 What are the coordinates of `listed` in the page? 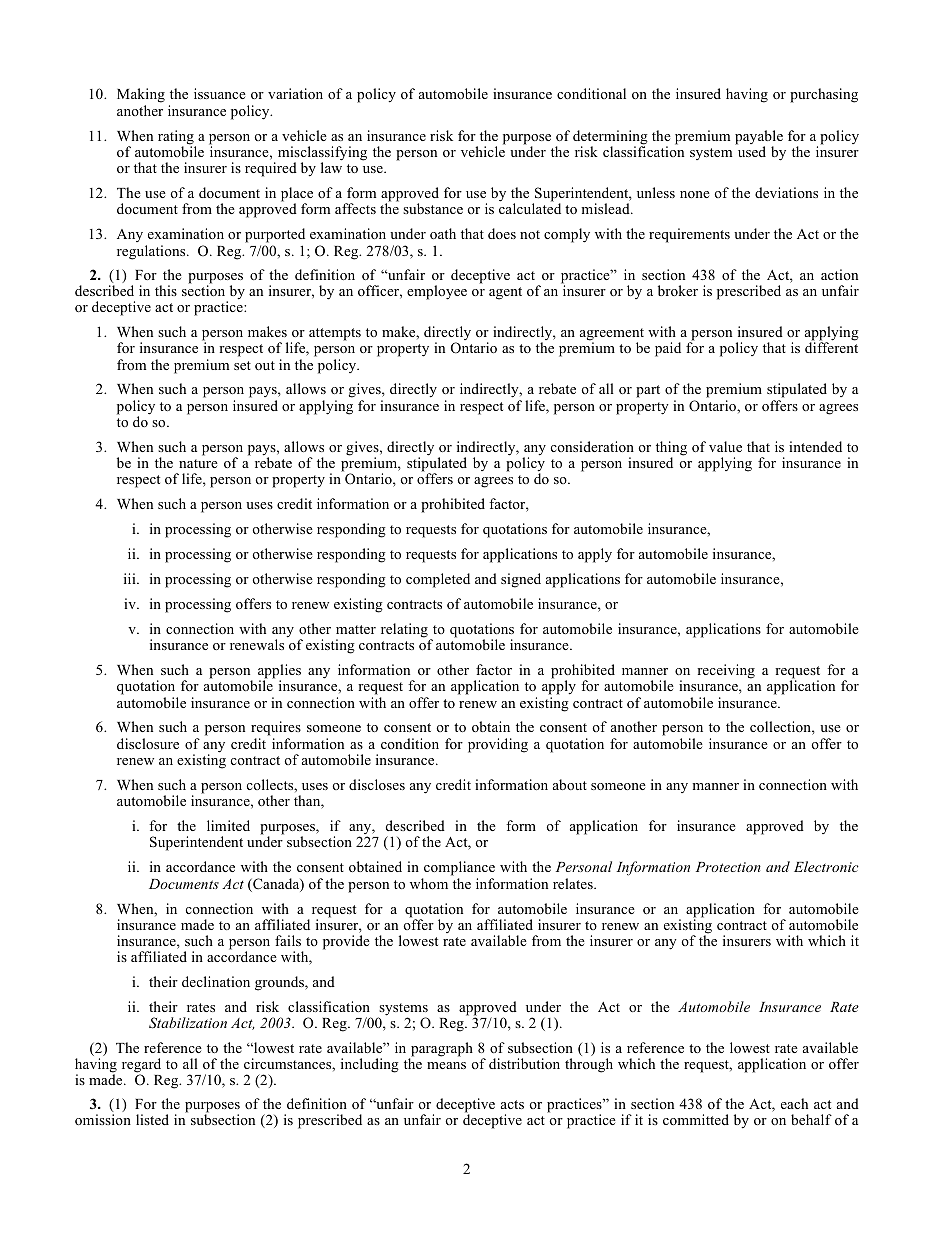 It's located at (152, 1119).
